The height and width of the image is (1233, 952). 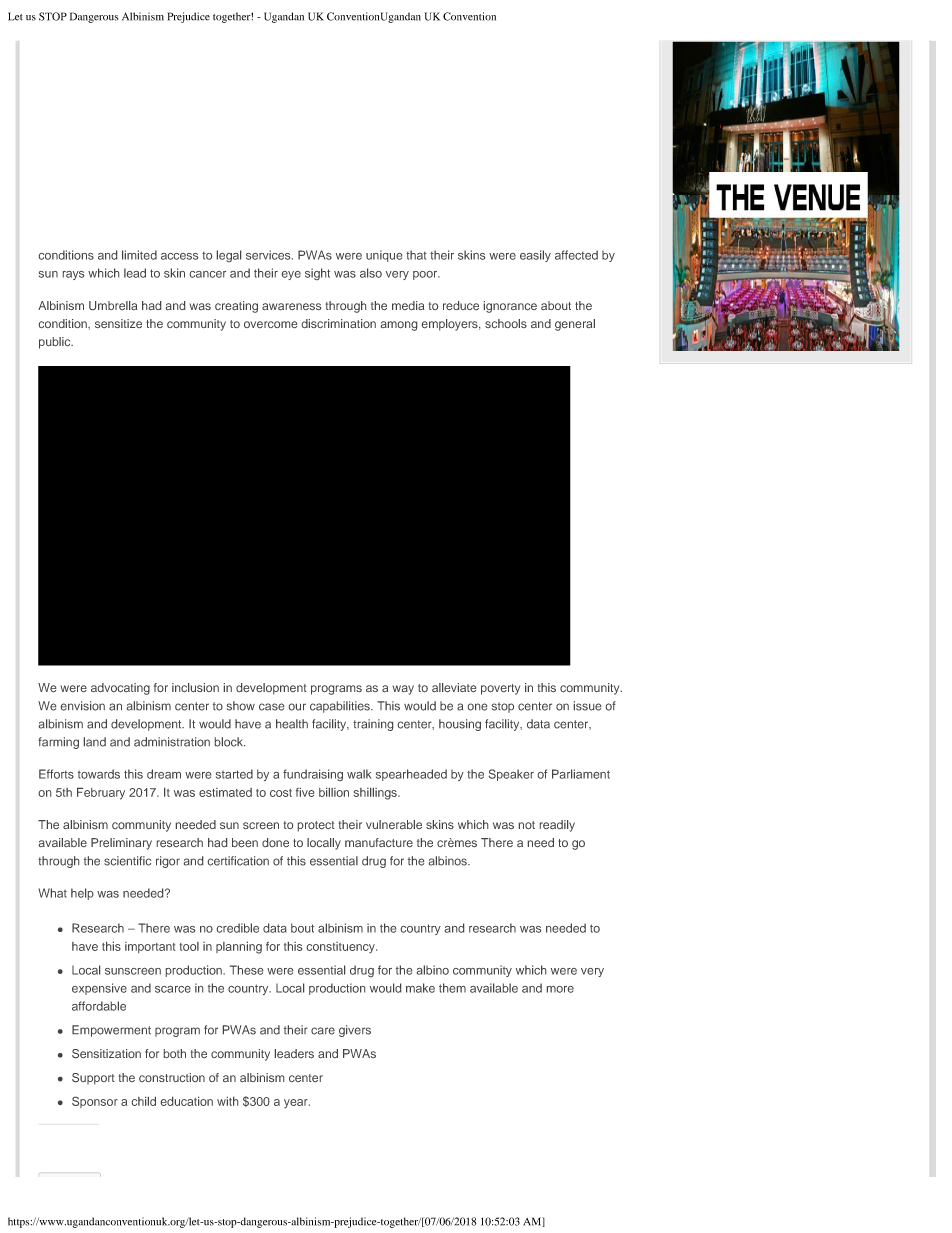 What do you see at coordinates (535, 256) in the image?
I see `easily` at bounding box center [535, 256].
